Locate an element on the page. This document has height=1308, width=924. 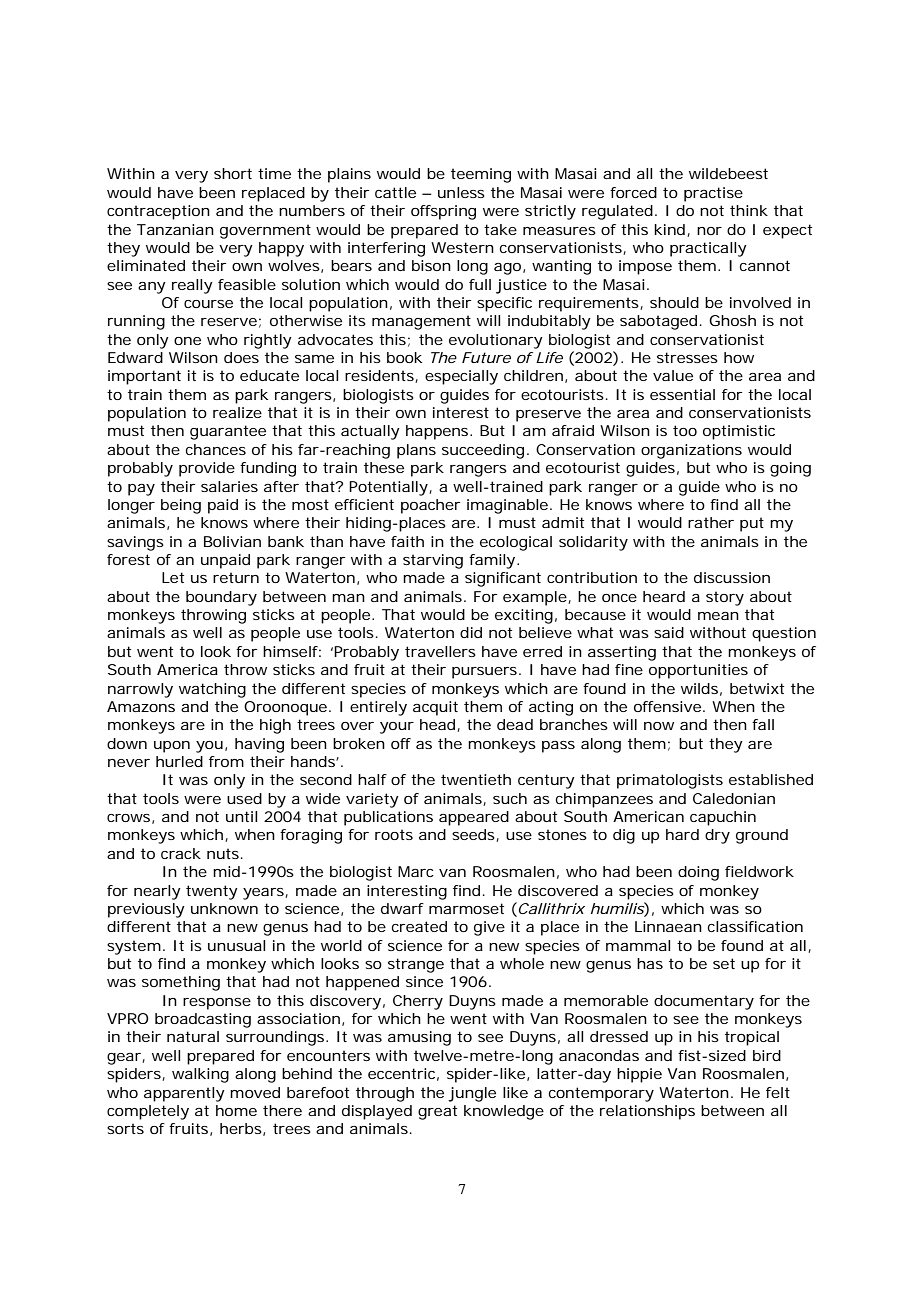
practise is located at coordinates (713, 194).
